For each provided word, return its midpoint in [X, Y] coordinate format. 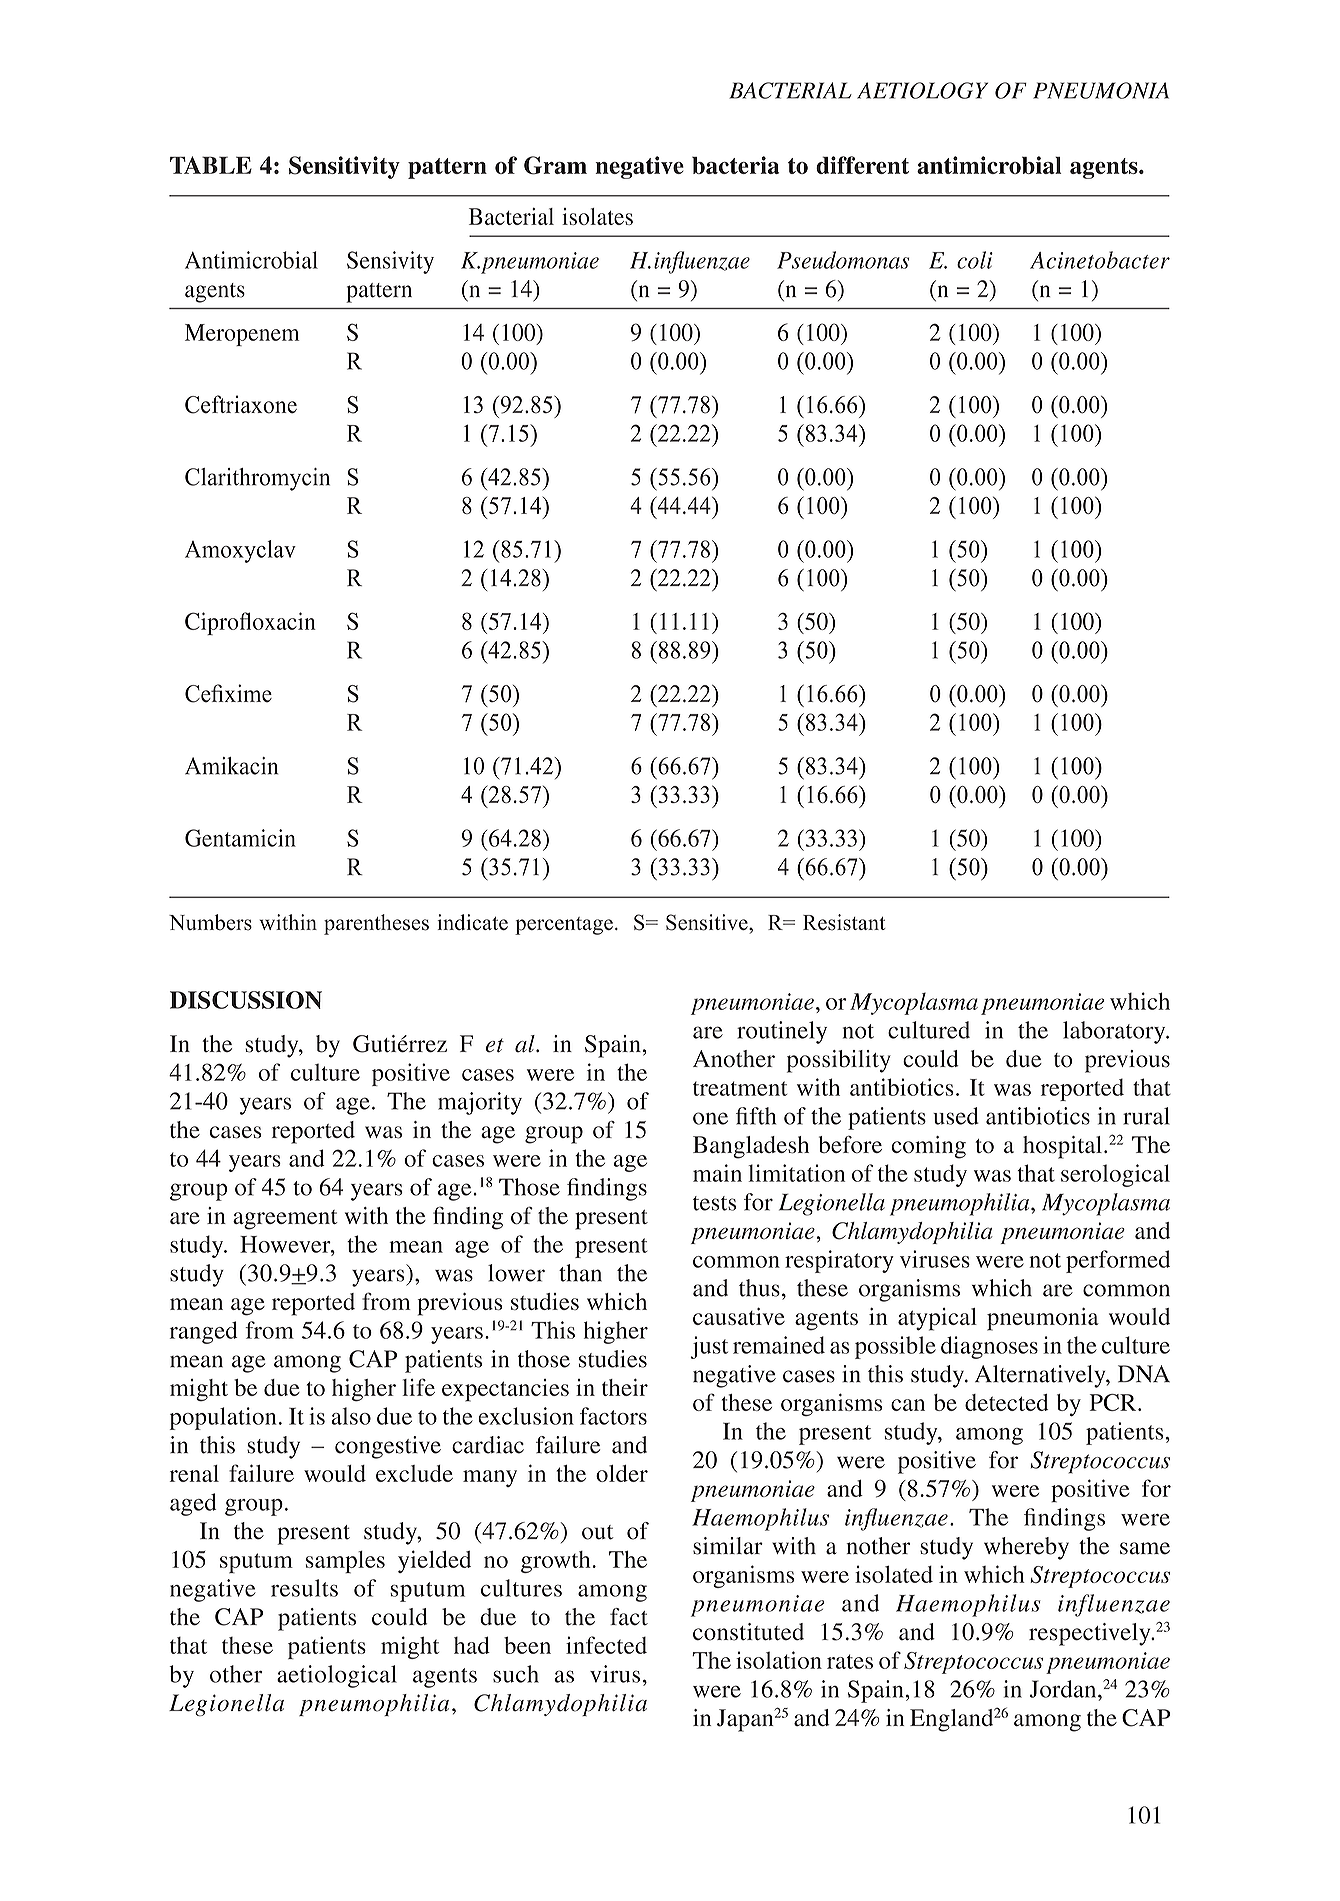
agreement [285, 1220]
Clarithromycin [257, 479]
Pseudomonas [843, 260]
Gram [555, 165]
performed [1118, 1261]
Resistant [844, 922]
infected [606, 1645]
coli [975, 260]
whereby [1026, 1548]
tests [714, 1203]
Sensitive [708, 922]
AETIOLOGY [922, 90]
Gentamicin [240, 838]
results [304, 1588]
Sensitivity [344, 167]
